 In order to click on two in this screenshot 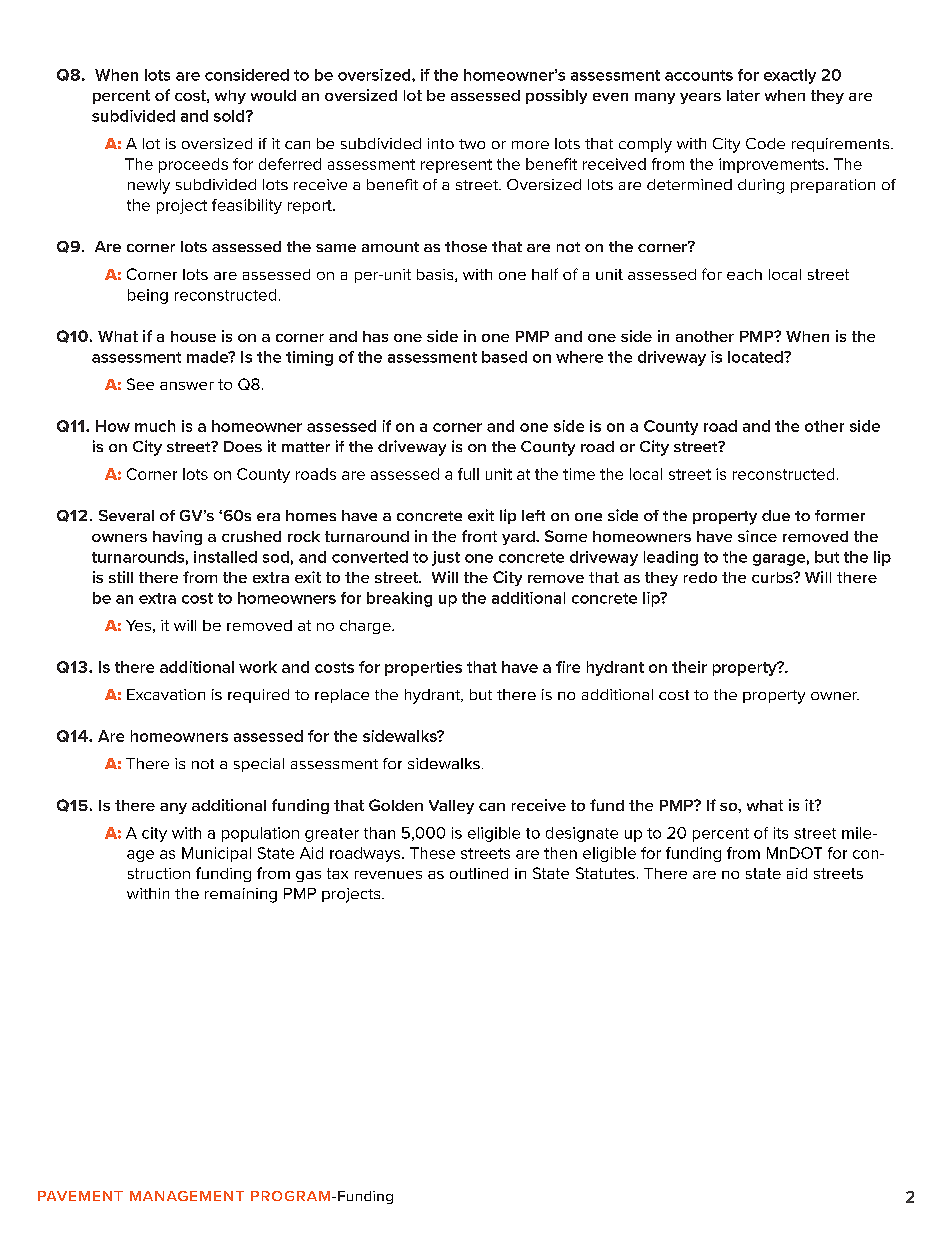, I will do `click(472, 144)`.
